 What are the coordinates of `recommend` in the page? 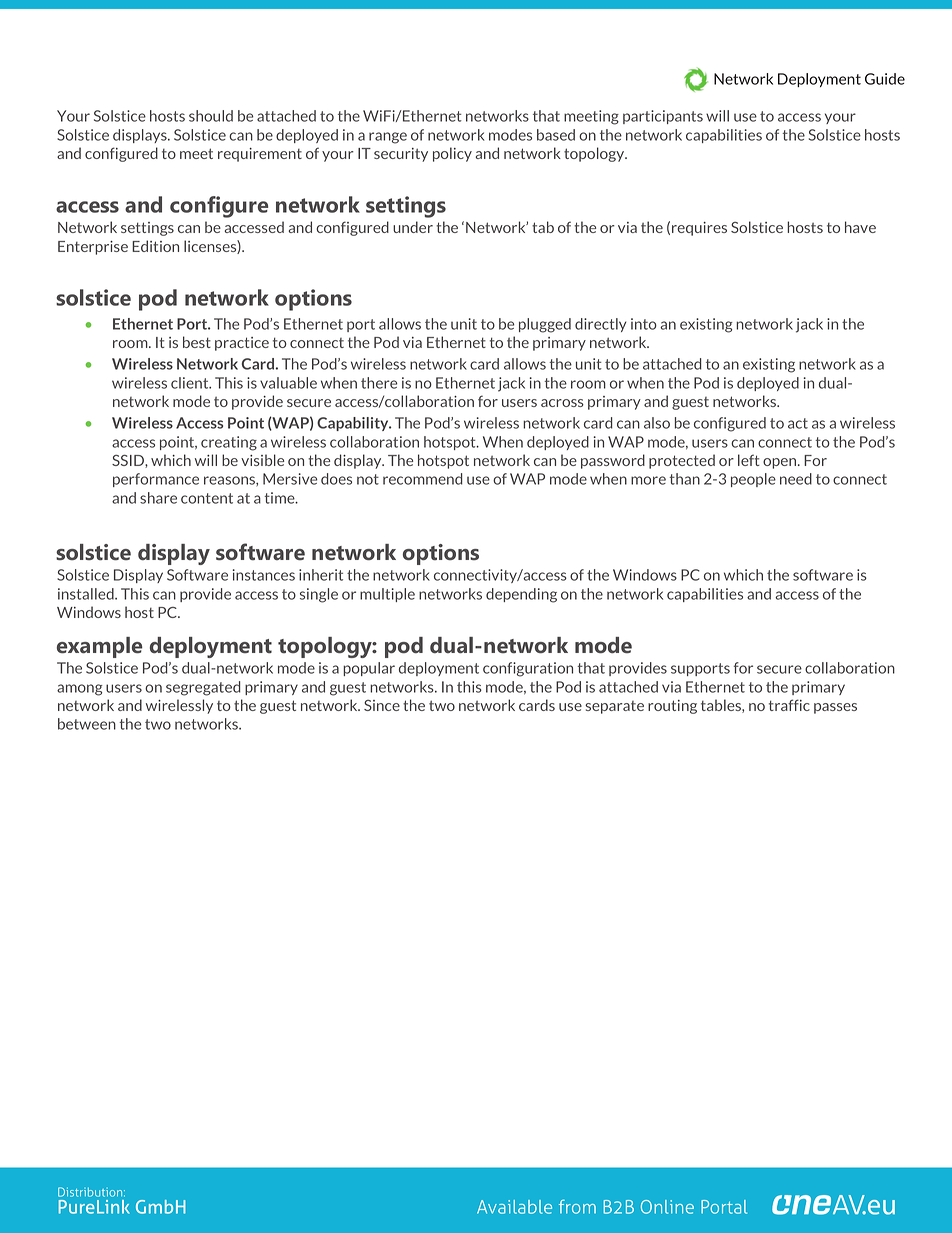 It's located at (423, 479).
